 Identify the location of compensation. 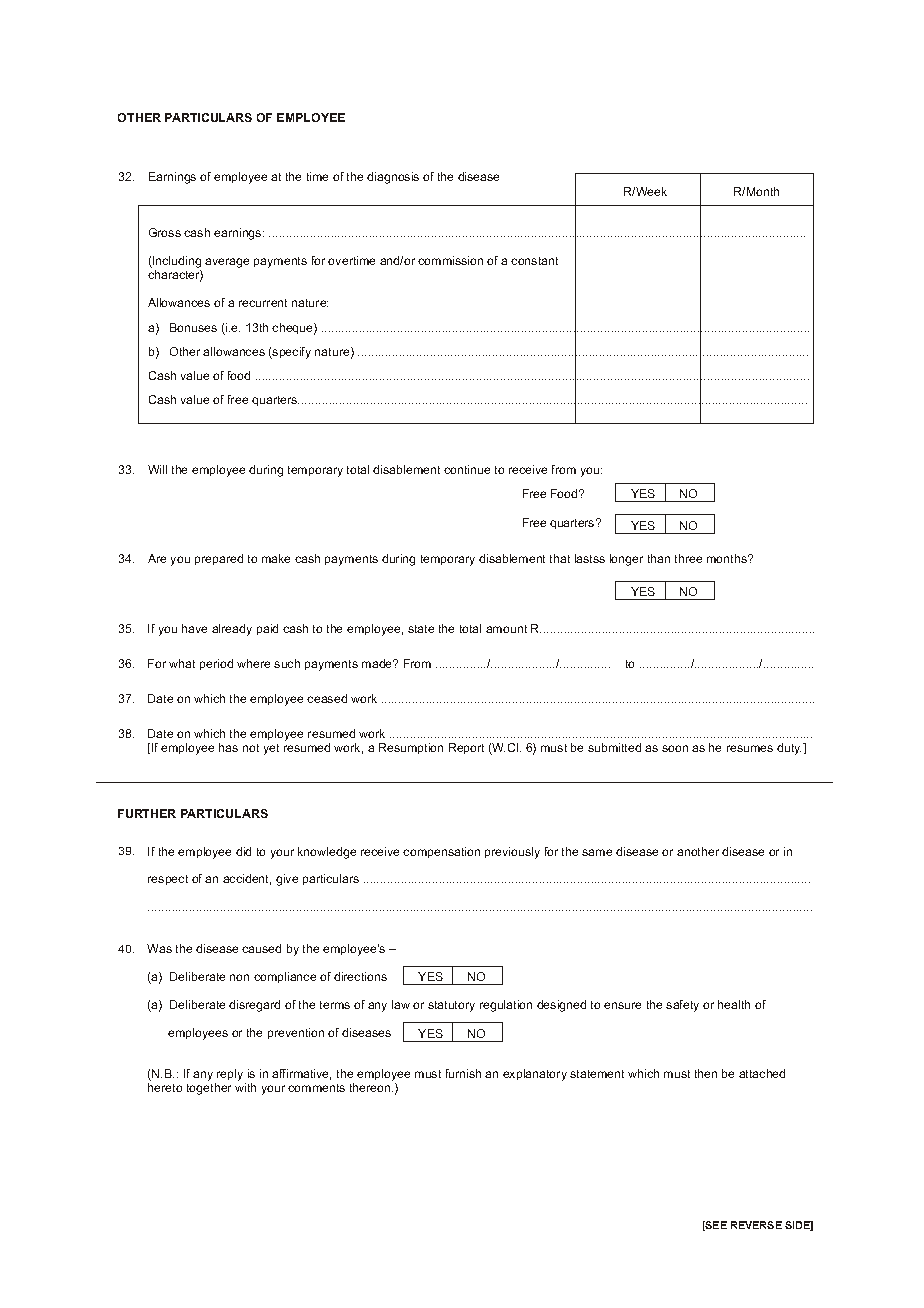
(441, 852).
